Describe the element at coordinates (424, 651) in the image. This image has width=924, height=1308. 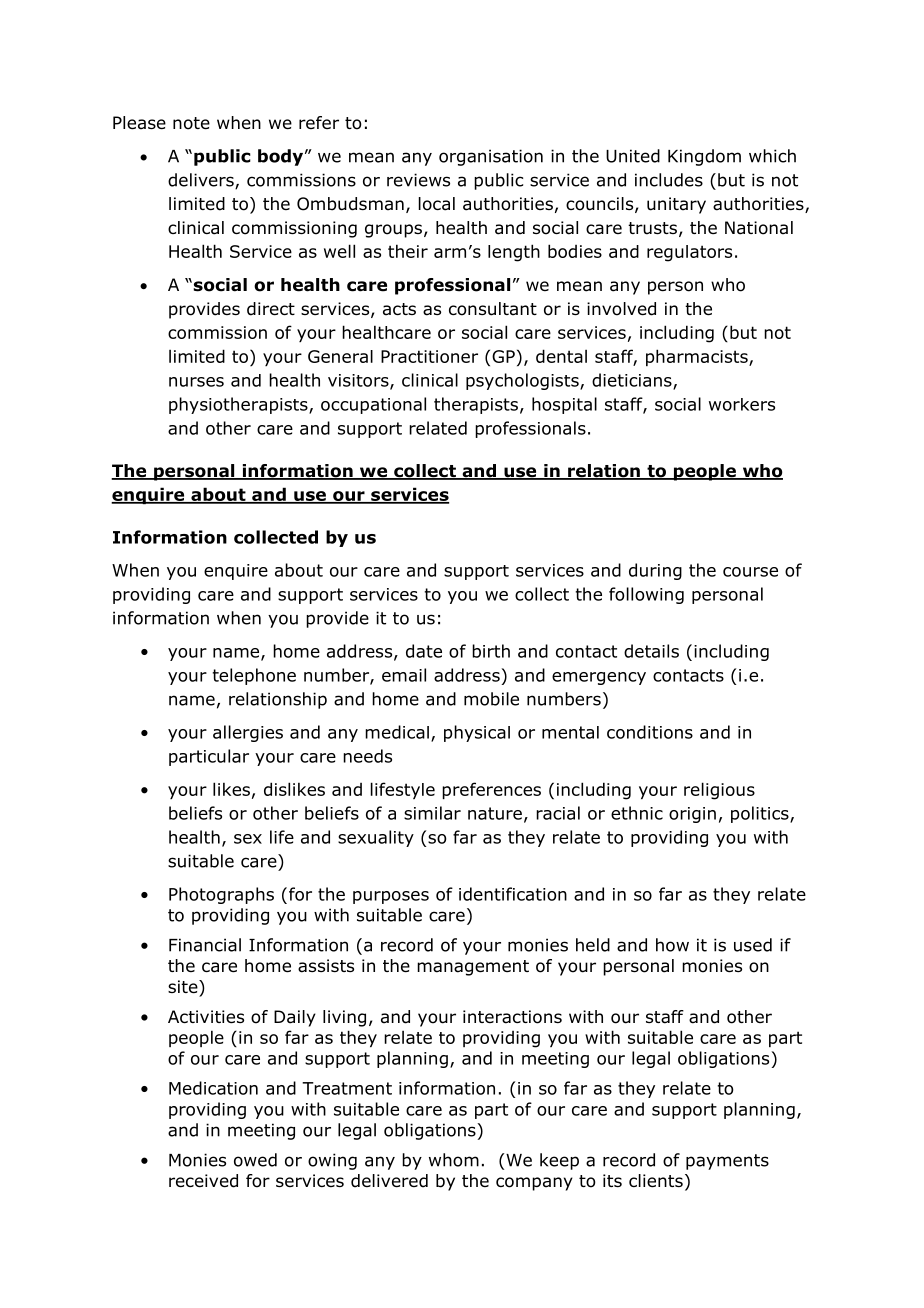
I see `date` at that location.
